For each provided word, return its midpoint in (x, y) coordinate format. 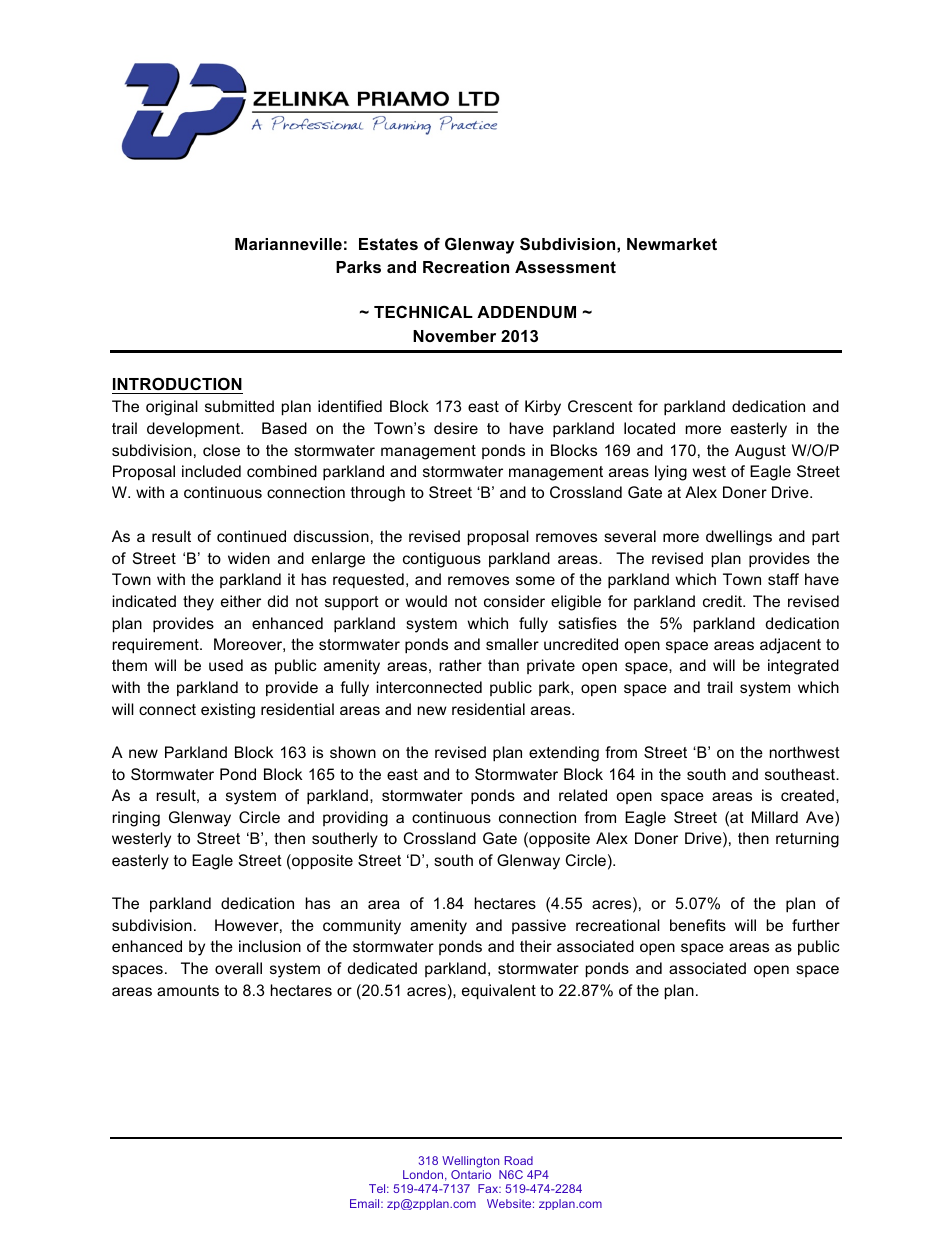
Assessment (565, 267)
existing (228, 711)
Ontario (471, 1174)
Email (366, 1203)
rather (460, 665)
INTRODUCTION (177, 383)
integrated (803, 667)
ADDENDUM (526, 312)
